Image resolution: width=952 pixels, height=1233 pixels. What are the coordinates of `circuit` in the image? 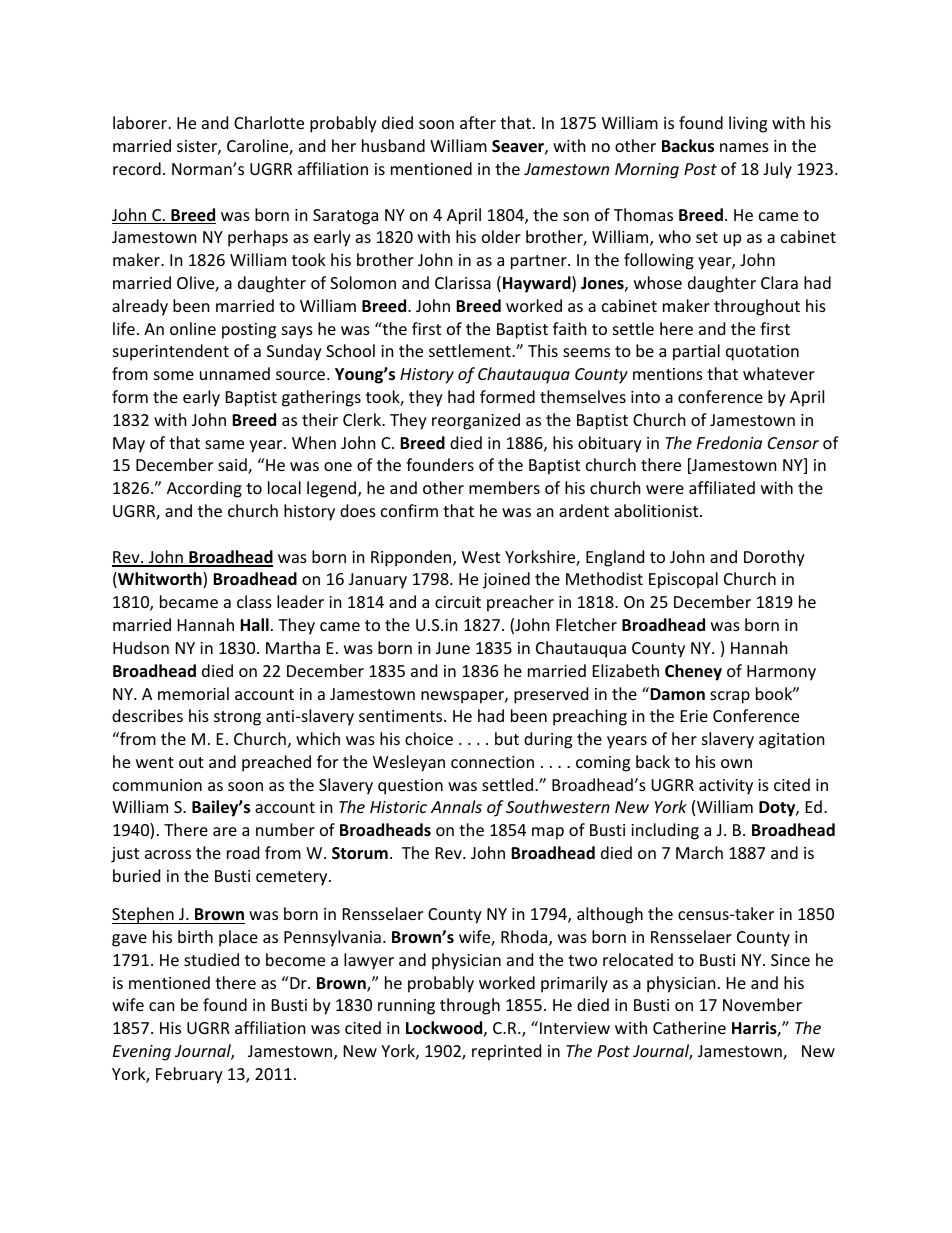 It's located at (458, 602).
